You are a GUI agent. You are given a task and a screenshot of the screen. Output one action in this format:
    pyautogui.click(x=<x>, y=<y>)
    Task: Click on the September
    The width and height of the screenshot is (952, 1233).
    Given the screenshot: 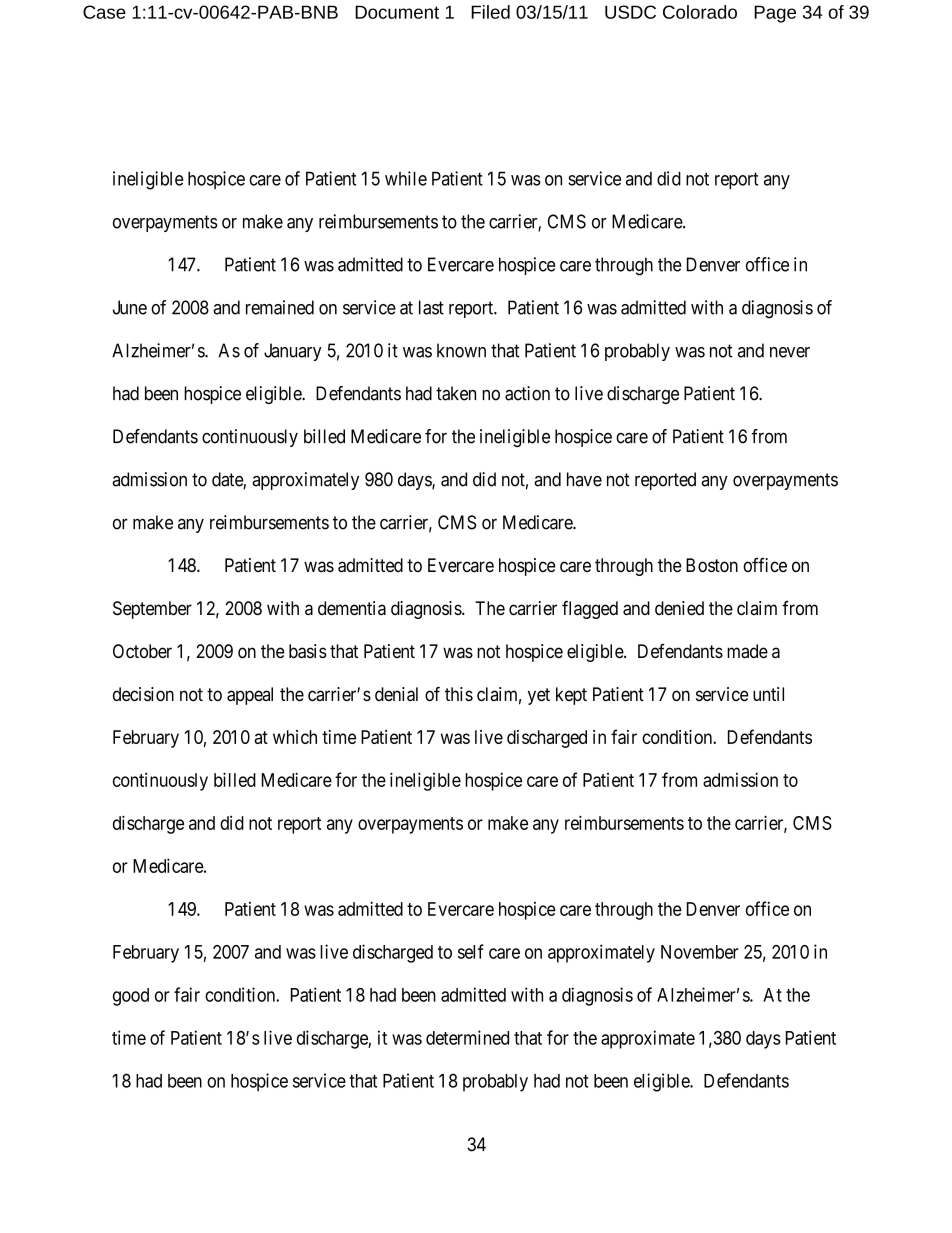 What is the action you would take?
    pyautogui.click(x=152, y=610)
